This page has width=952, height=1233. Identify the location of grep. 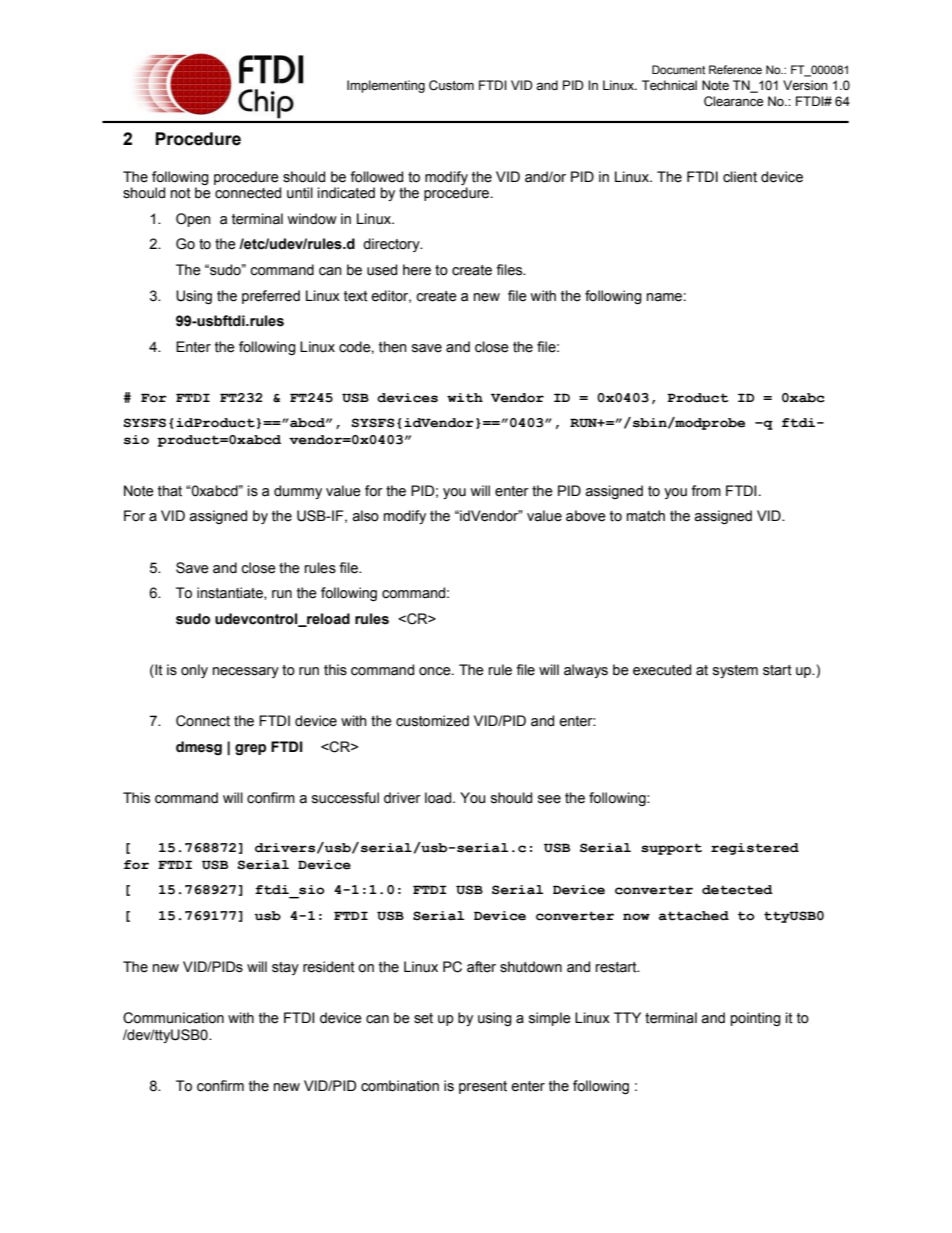
(250, 750).
